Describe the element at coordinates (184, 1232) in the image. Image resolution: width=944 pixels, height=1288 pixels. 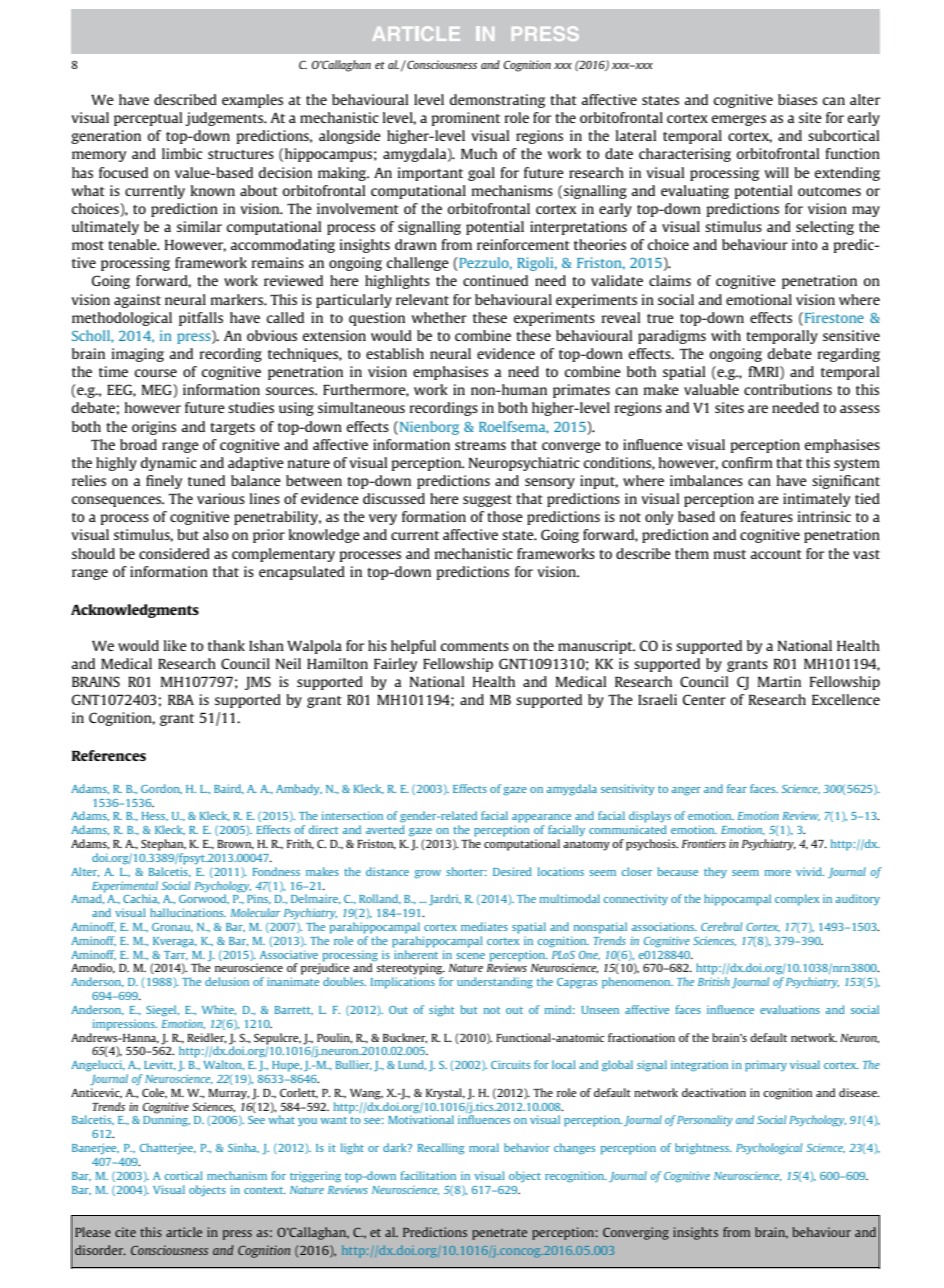
I see `article` at that location.
